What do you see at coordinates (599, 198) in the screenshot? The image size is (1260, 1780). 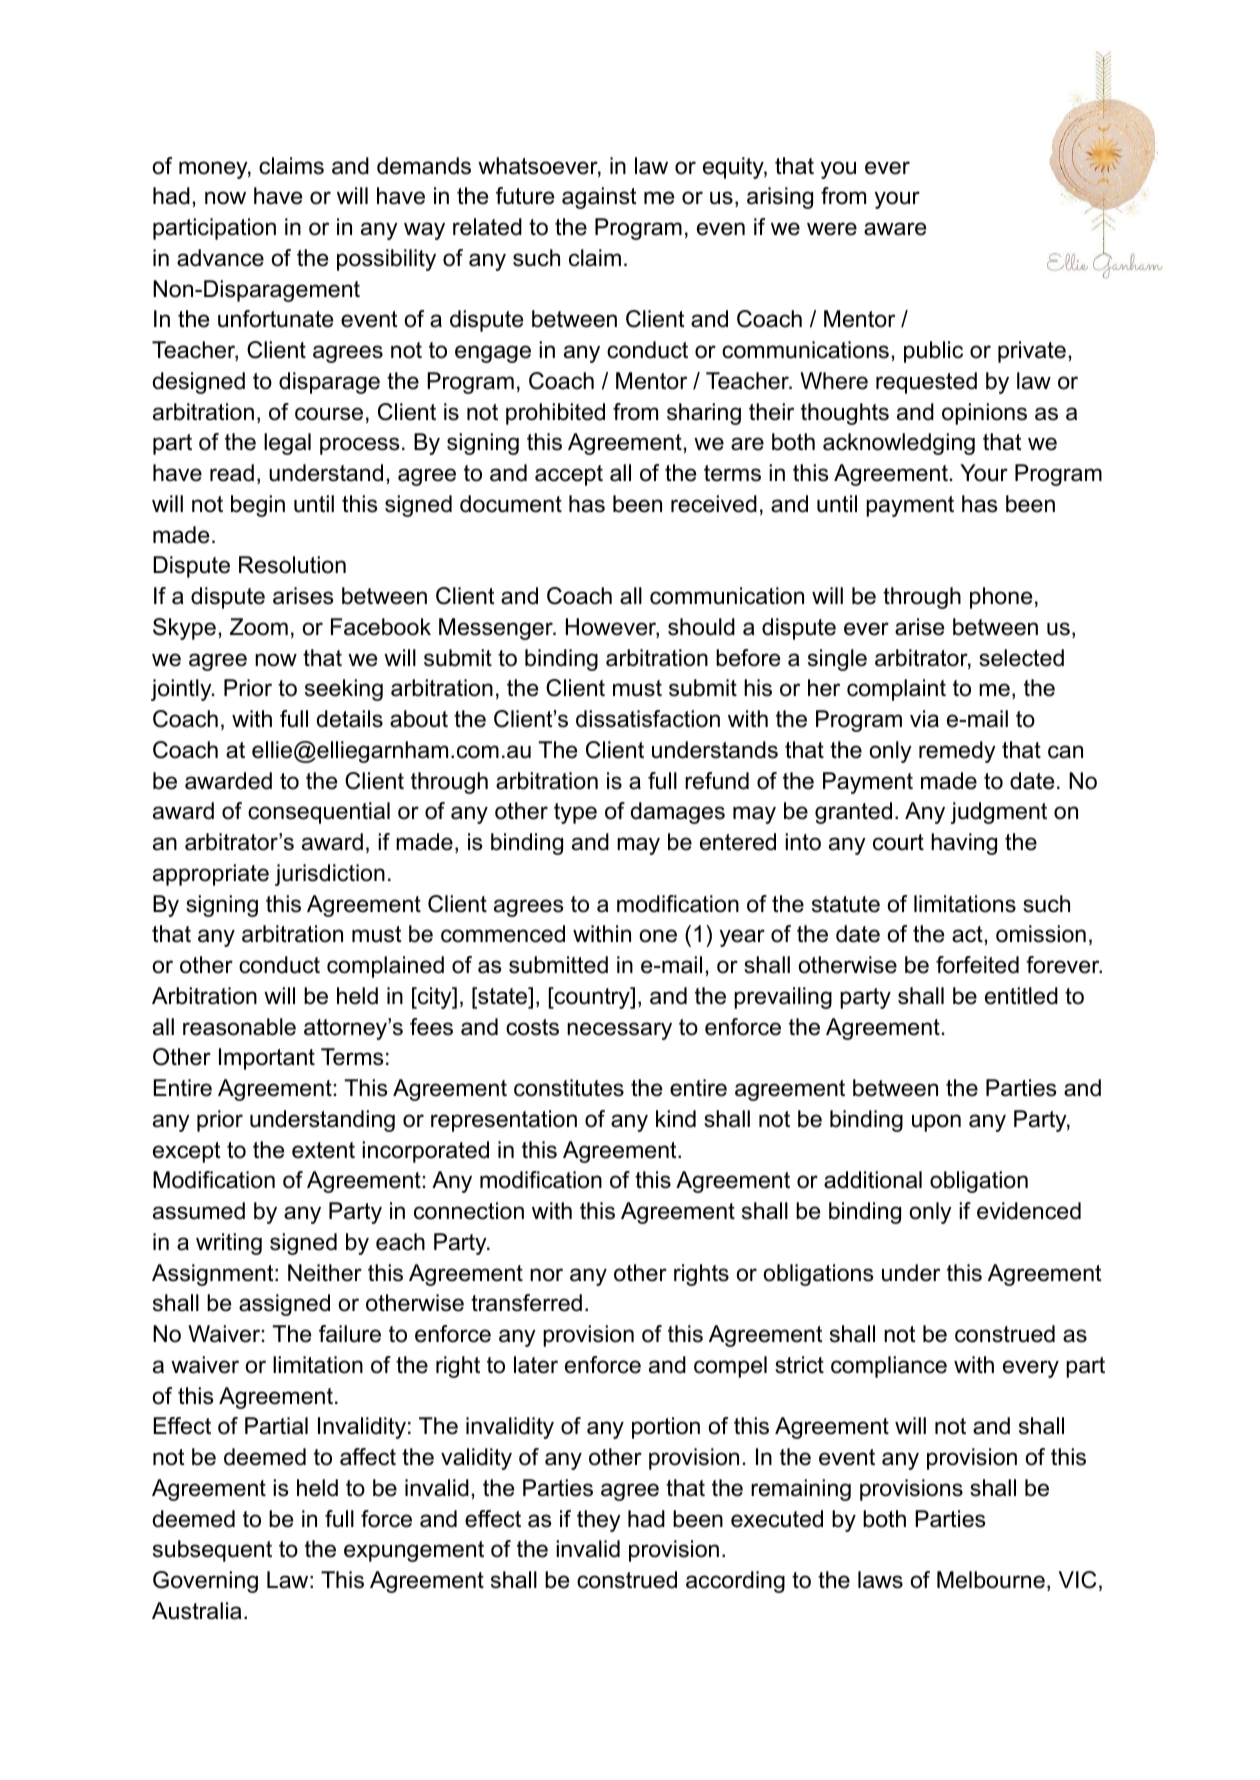 I see `against` at bounding box center [599, 198].
